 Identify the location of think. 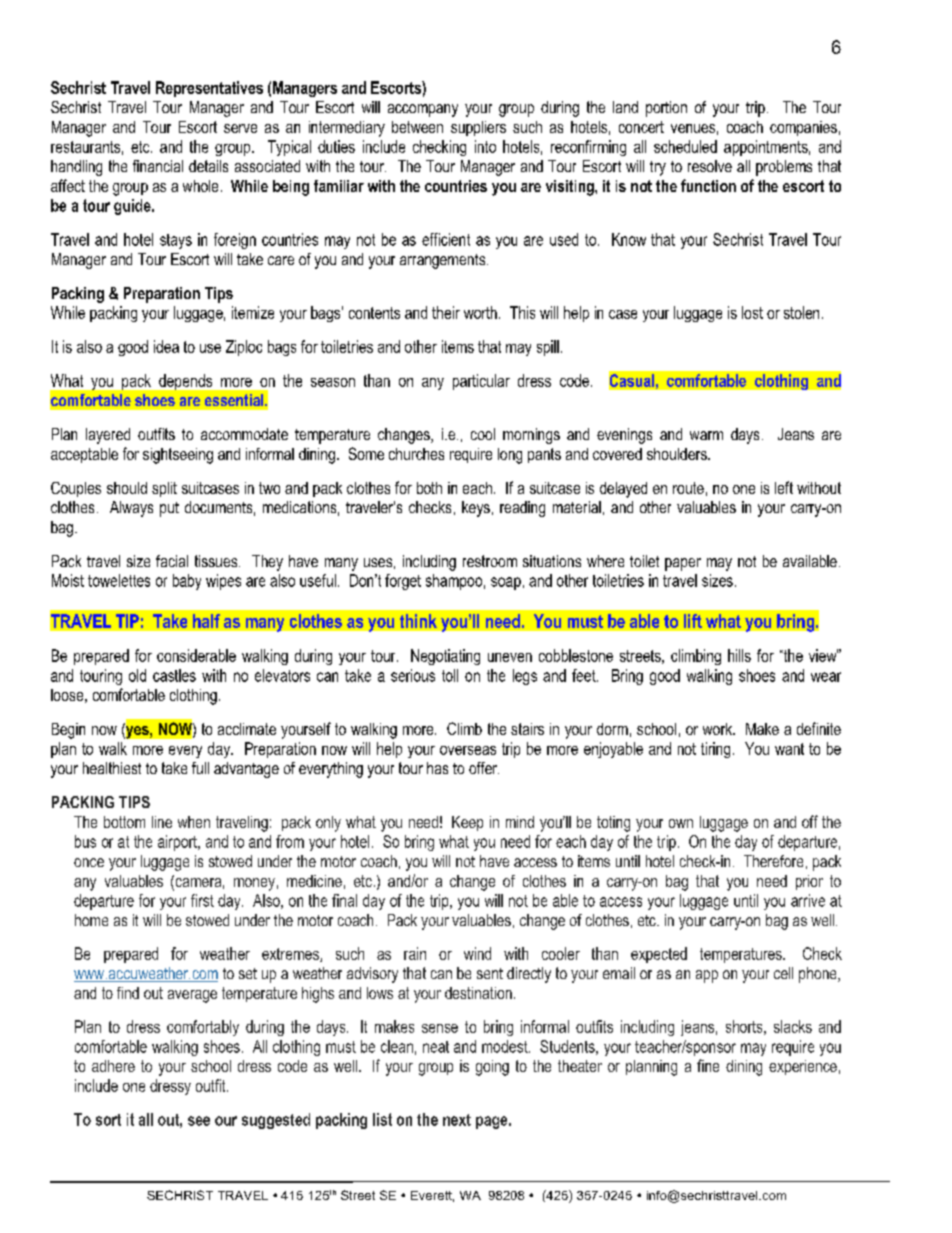
(418, 621).
